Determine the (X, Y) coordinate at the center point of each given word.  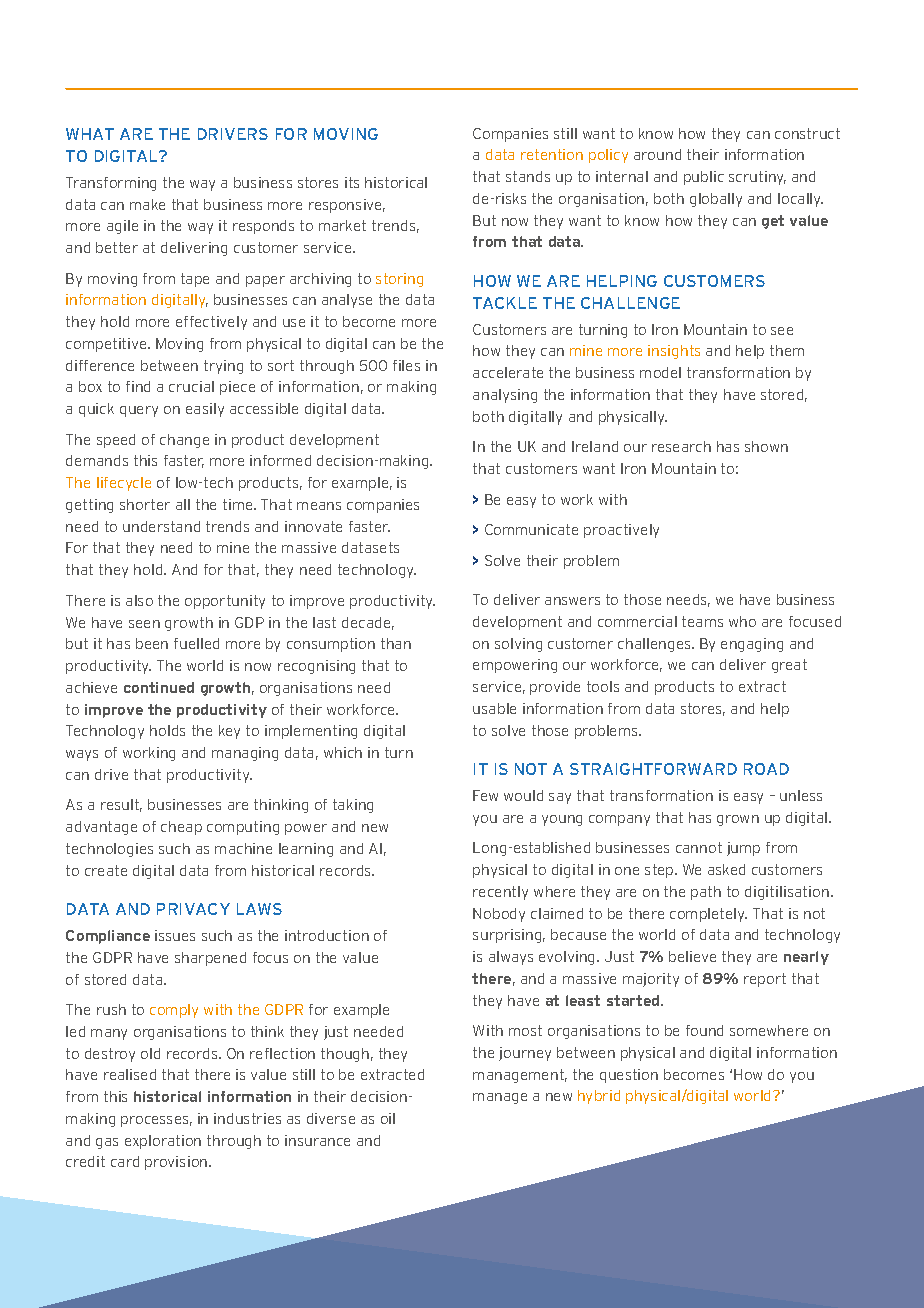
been (152, 643)
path (706, 893)
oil (388, 1118)
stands (528, 176)
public (704, 178)
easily (205, 410)
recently (500, 893)
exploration (163, 1142)
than (396, 643)
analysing (505, 396)
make (147, 204)
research (681, 446)
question (629, 1076)
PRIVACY (193, 909)
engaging (752, 645)
